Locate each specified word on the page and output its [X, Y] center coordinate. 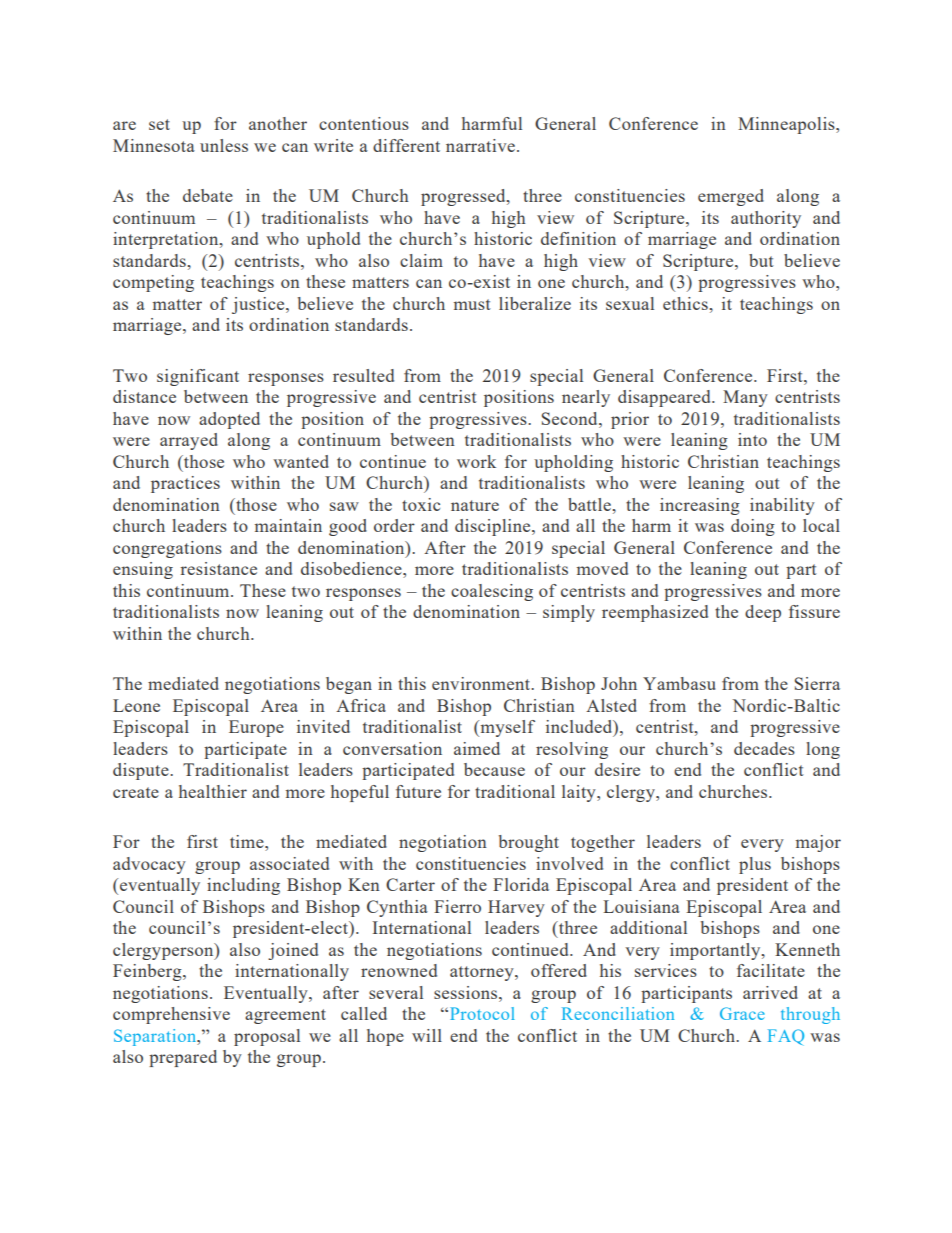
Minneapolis [787, 125]
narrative [480, 145]
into [752, 439]
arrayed [189, 441]
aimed [477, 748]
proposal [267, 1037]
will [427, 1035]
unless [224, 145]
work [476, 461]
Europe [256, 728]
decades [764, 748]
